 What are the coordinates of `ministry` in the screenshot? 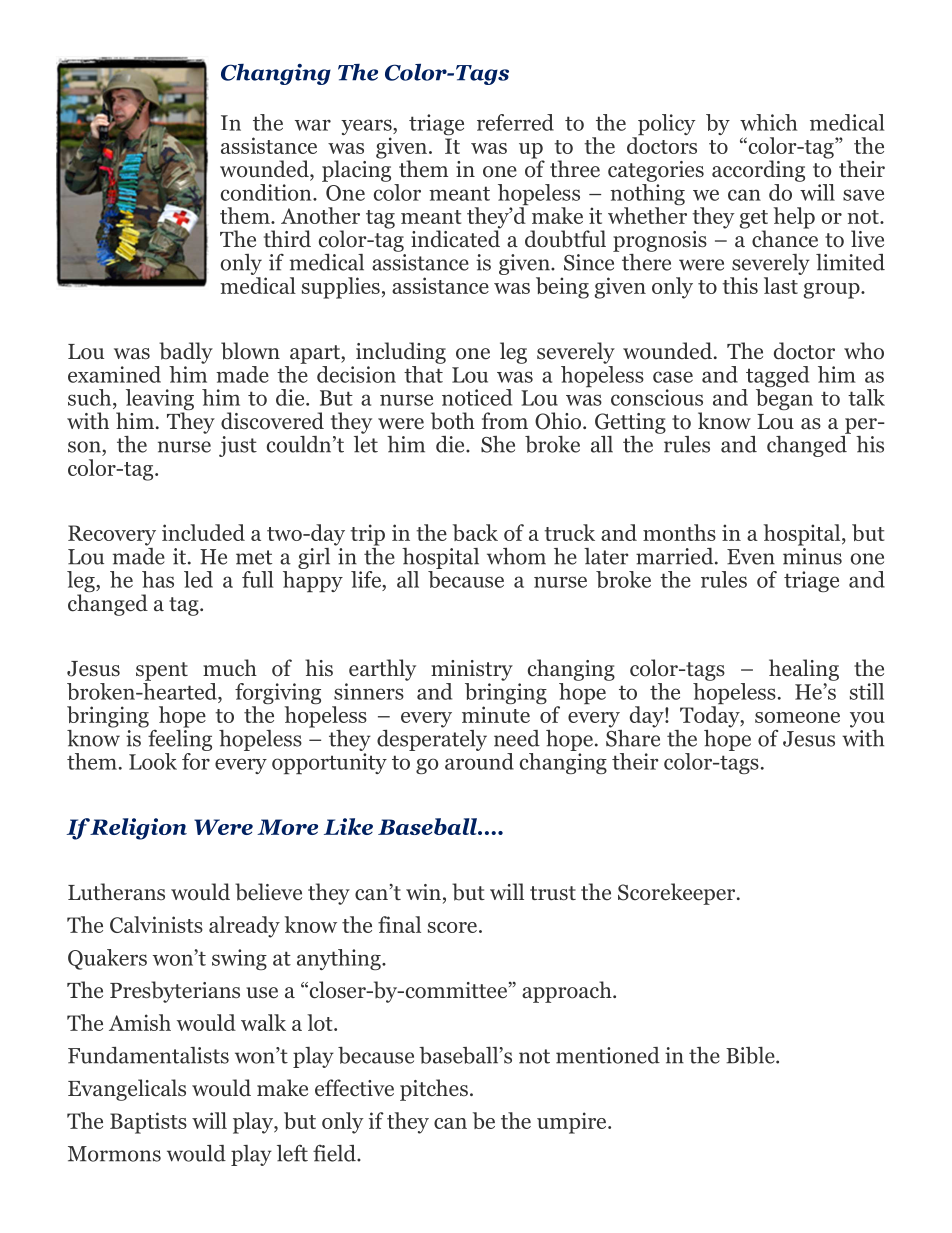 It's located at (472, 670).
